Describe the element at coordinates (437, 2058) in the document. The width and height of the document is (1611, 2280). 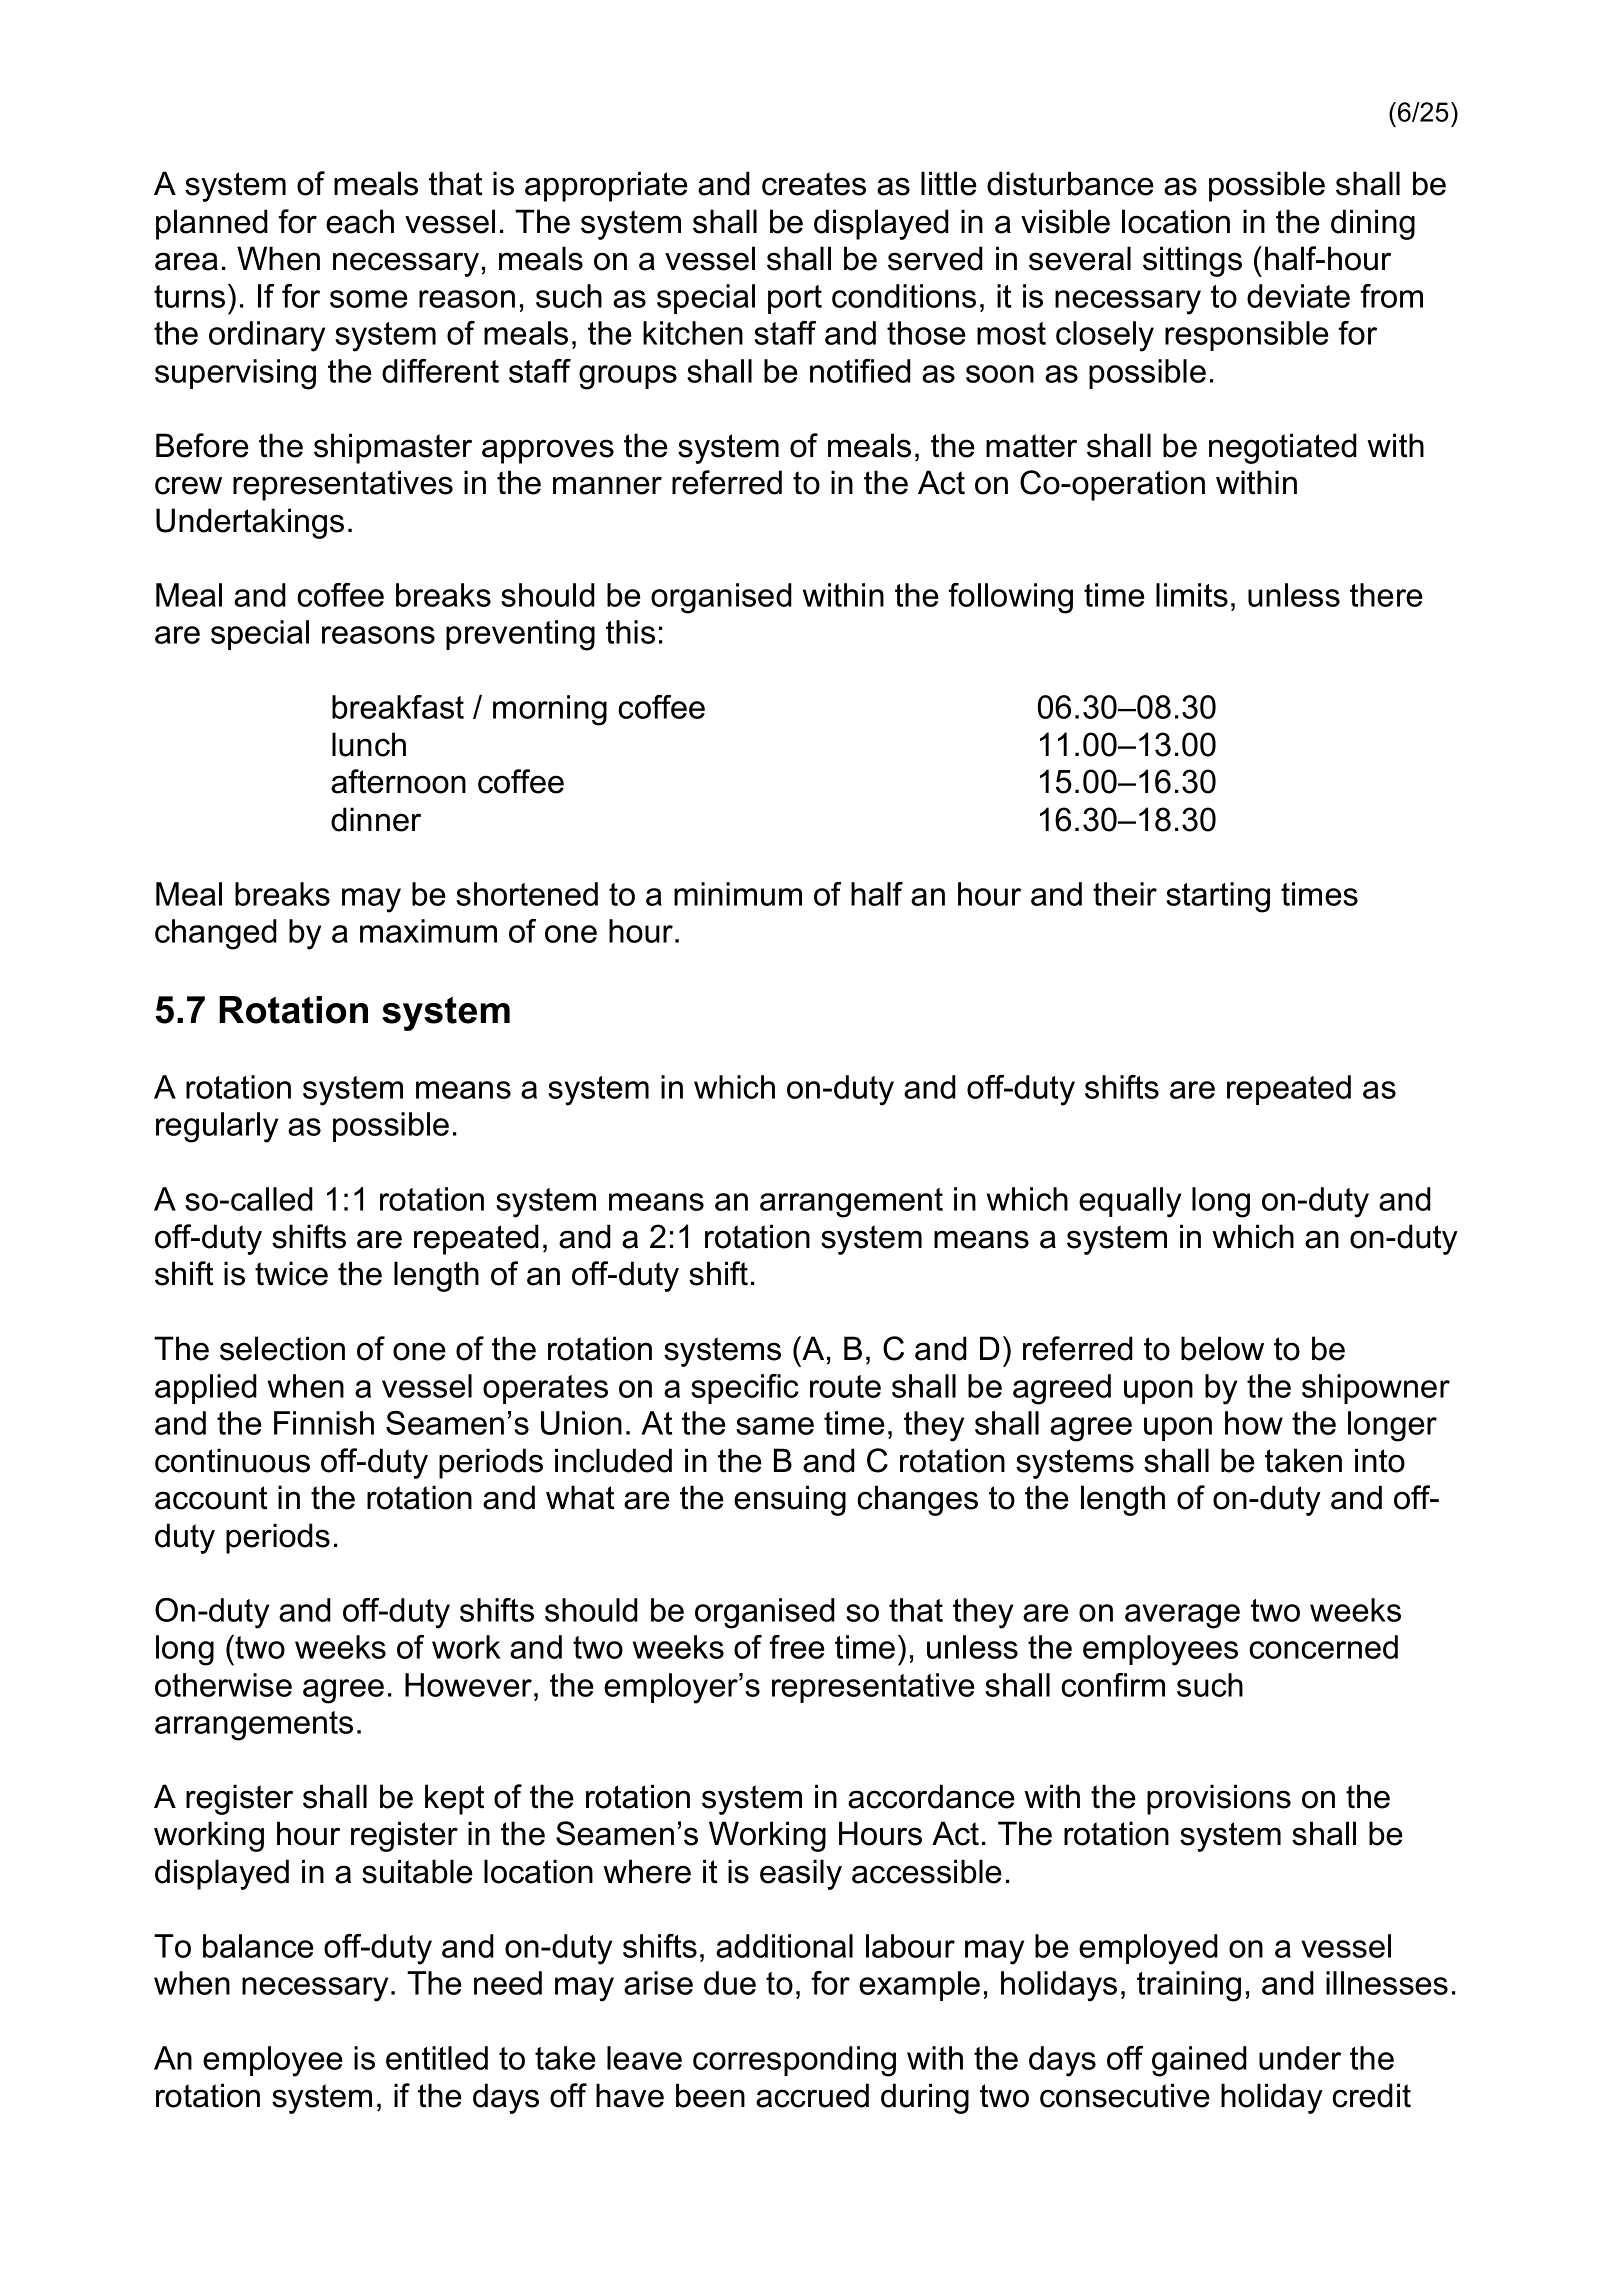
I see `entitled` at that location.
